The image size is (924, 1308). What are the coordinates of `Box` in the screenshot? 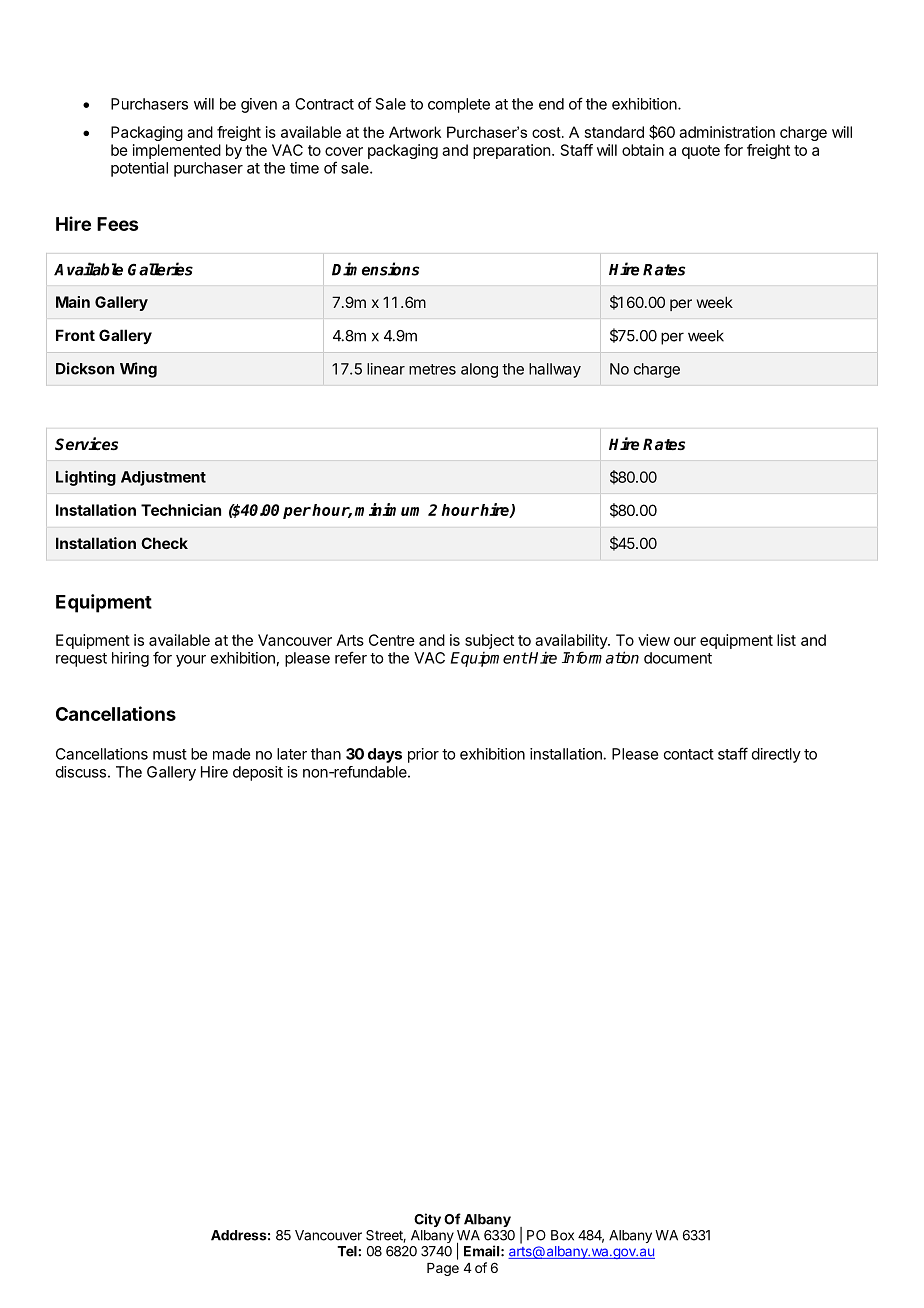 It's located at (562, 1235).
